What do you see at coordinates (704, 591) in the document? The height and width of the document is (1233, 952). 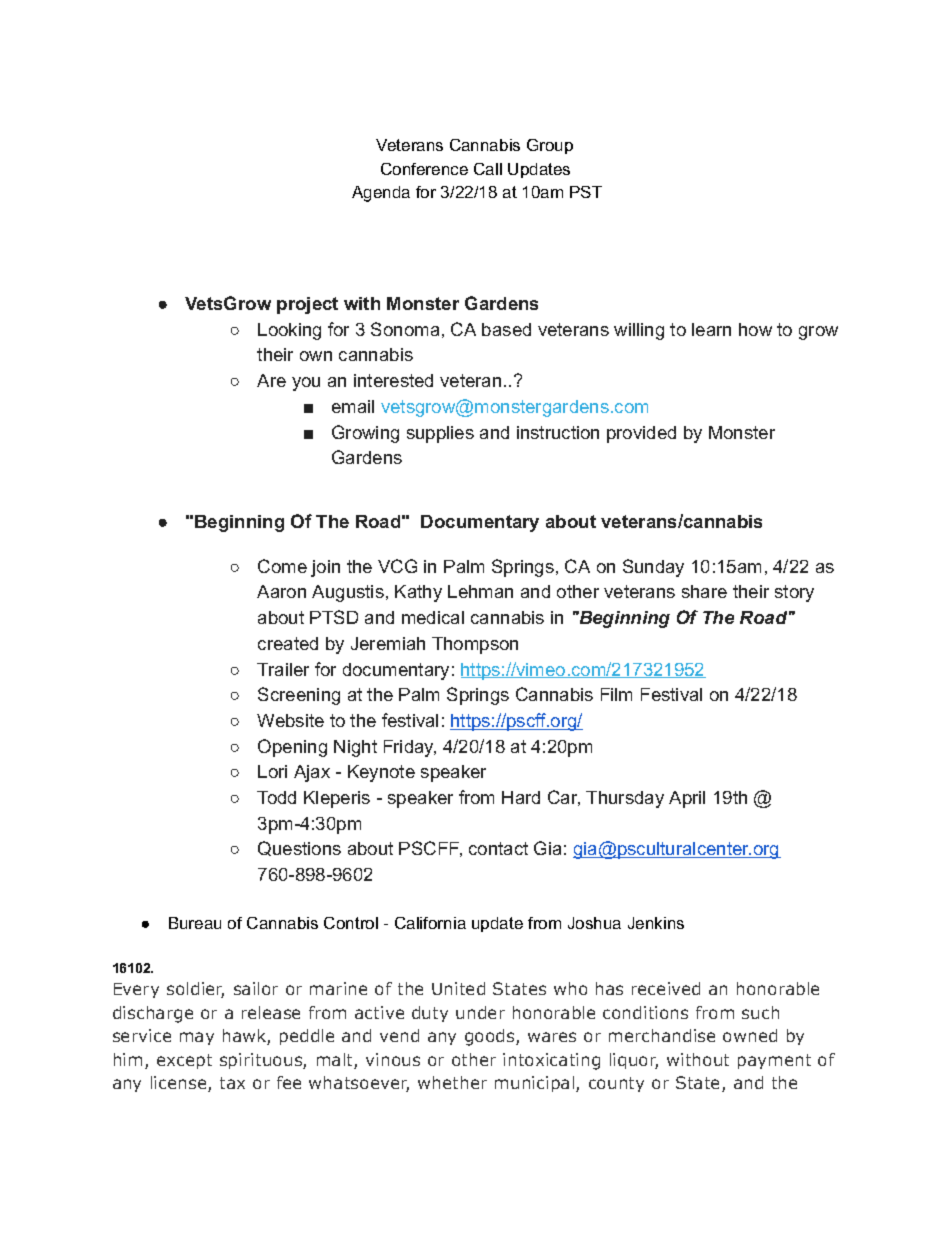 I see `share` at bounding box center [704, 591].
